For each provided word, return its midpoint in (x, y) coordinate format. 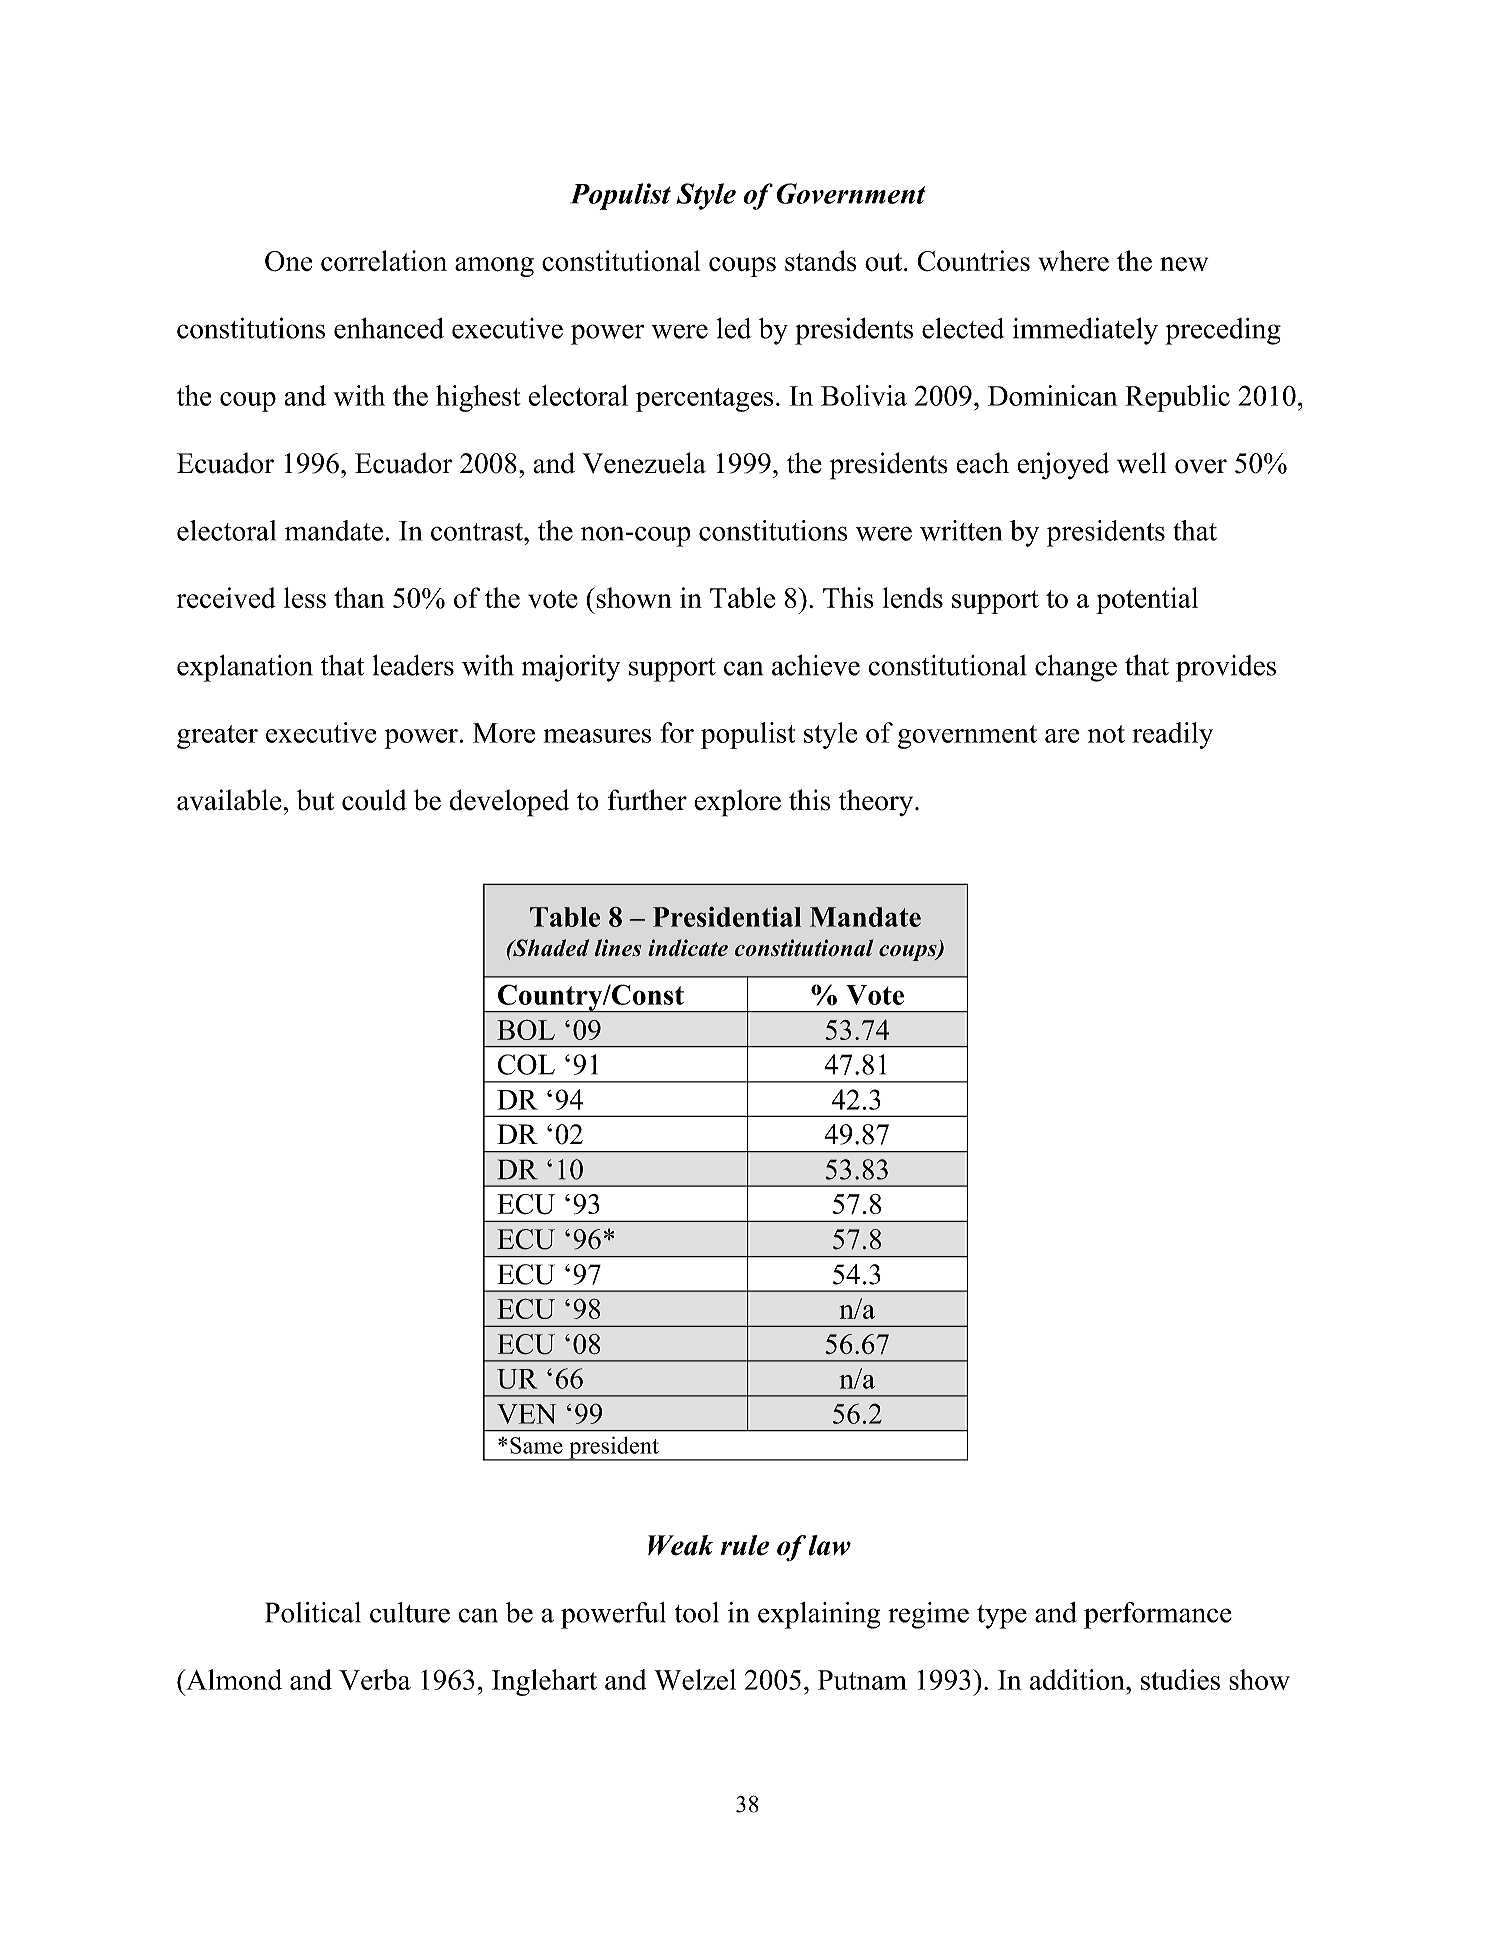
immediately (1085, 331)
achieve (816, 665)
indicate (688, 948)
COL (526, 1064)
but (315, 800)
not (1106, 734)
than (359, 597)
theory (877, 803)
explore (737, 803)
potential (1147, 600)
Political (313, 1612)
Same (536, 1445)
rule (745, 1545)
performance (1158, 1615)
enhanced (389, 328)
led (734, 328)
